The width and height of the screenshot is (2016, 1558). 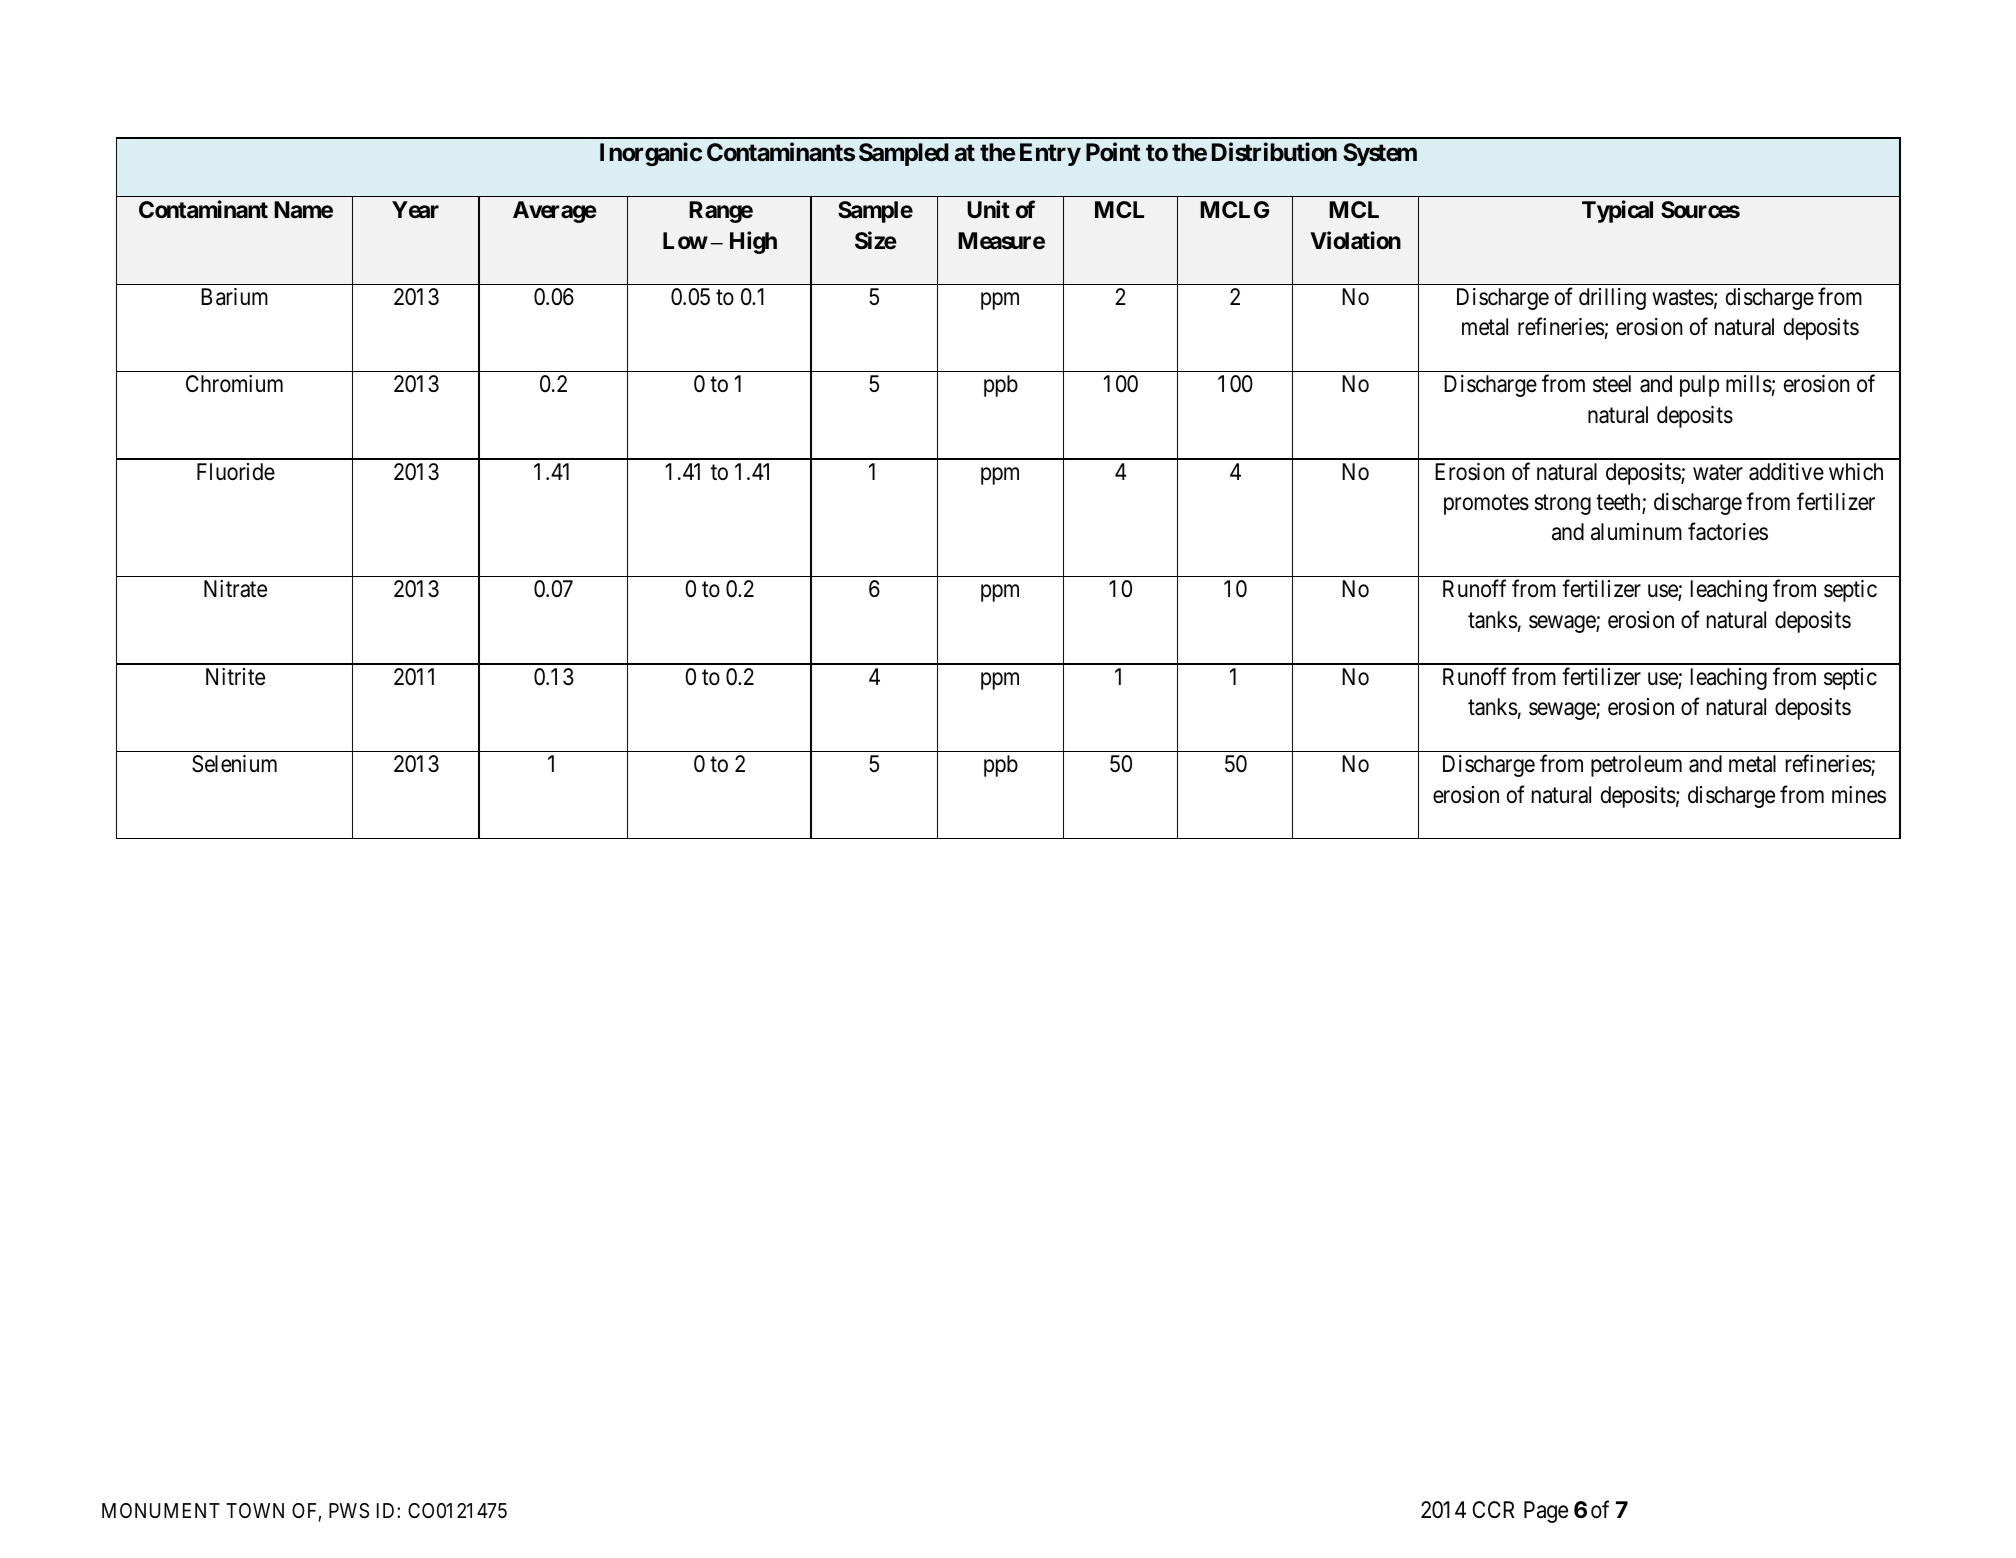 What do you see at coordinates (234, 764) in the screenshot?
I see `Selenium` at bounding box center [234, 764].
